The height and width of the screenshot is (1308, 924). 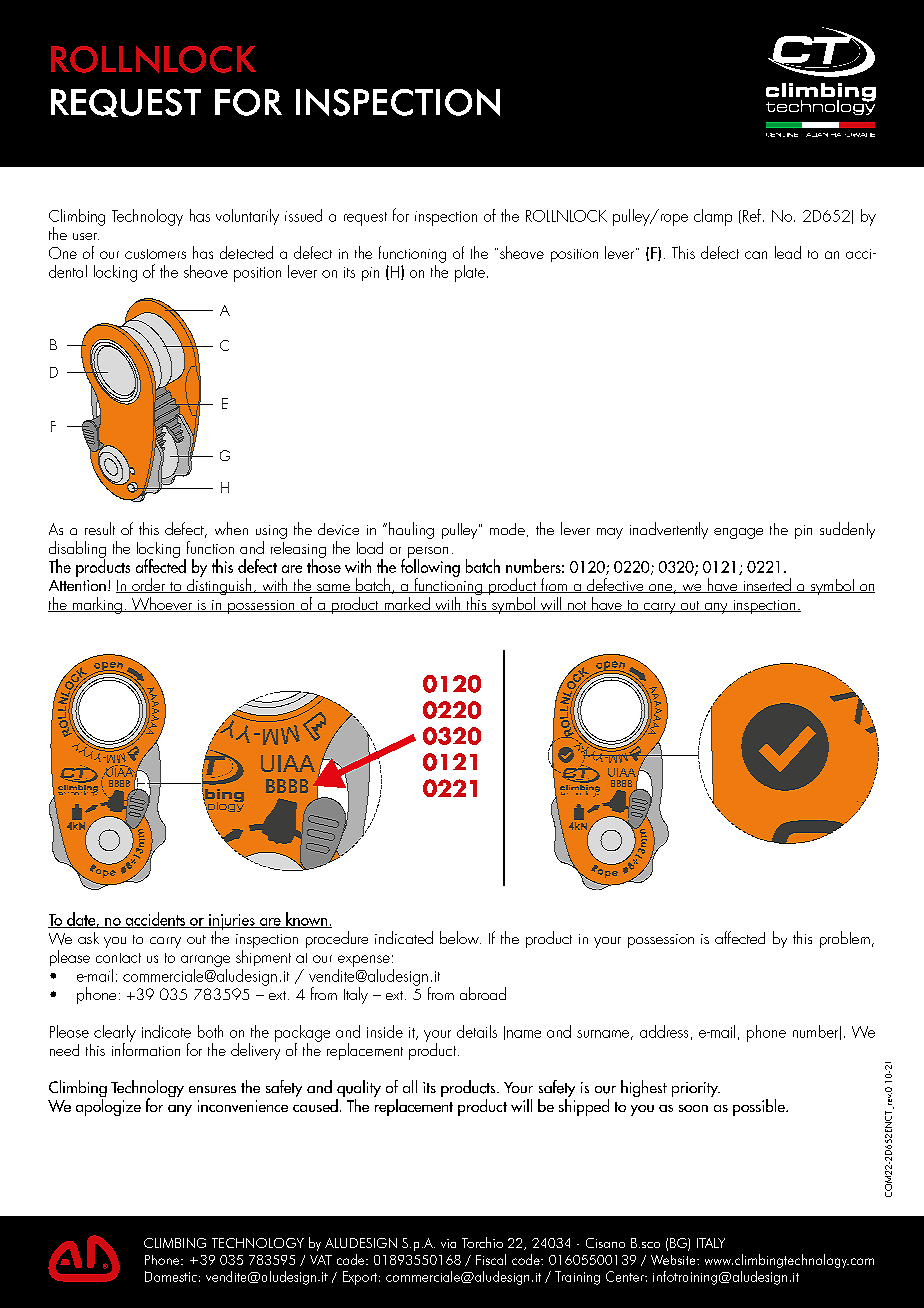 What do you see at coordinates (767, 585) in the screenshot?
I see `inserted` at bounding box center [767, 585].
